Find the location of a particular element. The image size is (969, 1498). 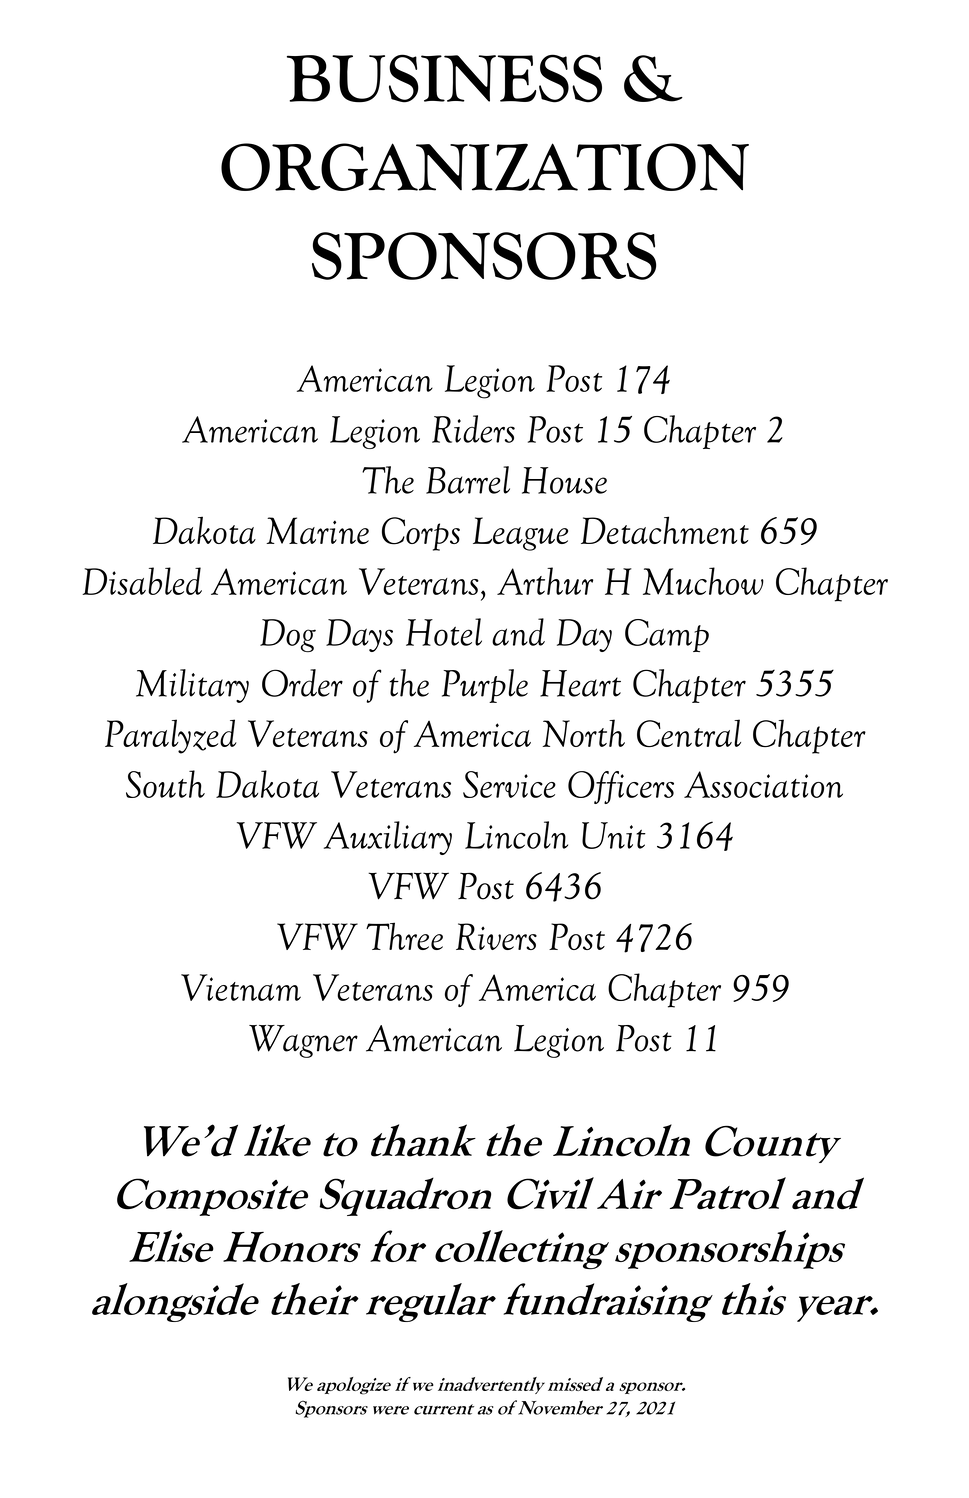

Riders is located at coordinates (473, 429).
